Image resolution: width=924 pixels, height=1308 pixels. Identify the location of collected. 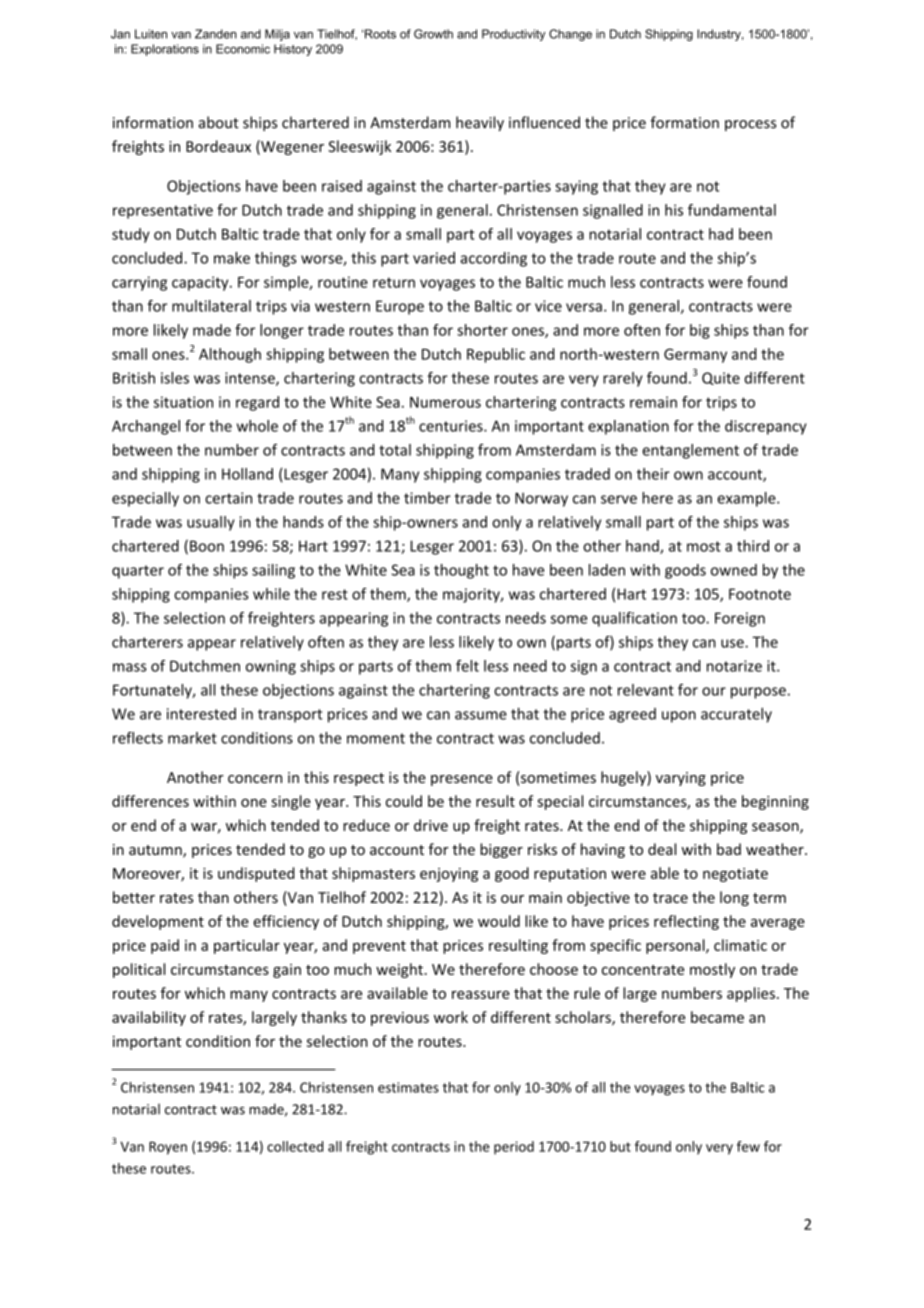
(295, 1146).
